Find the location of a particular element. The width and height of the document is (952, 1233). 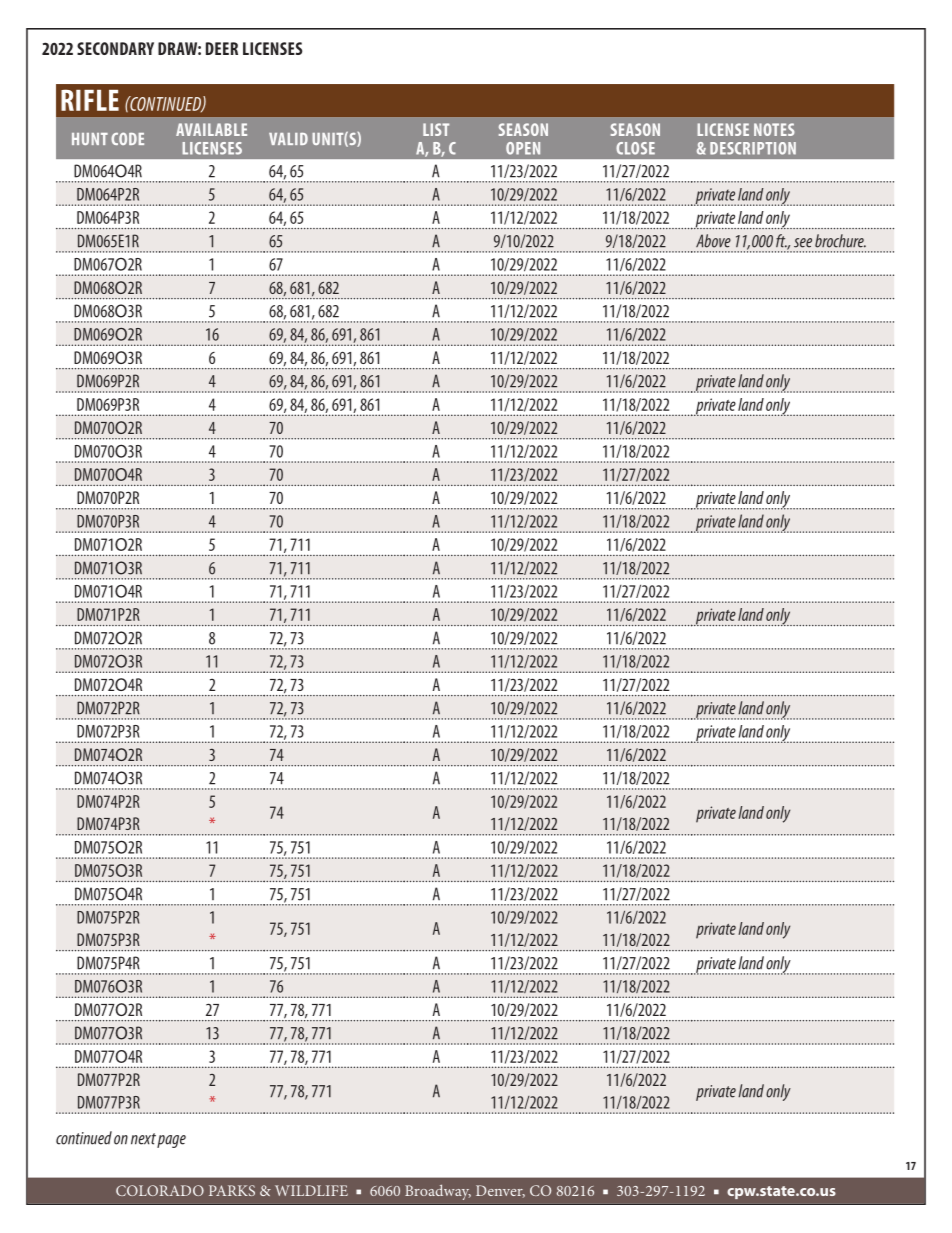

Broadway is located at coordinates (438, 1192).
